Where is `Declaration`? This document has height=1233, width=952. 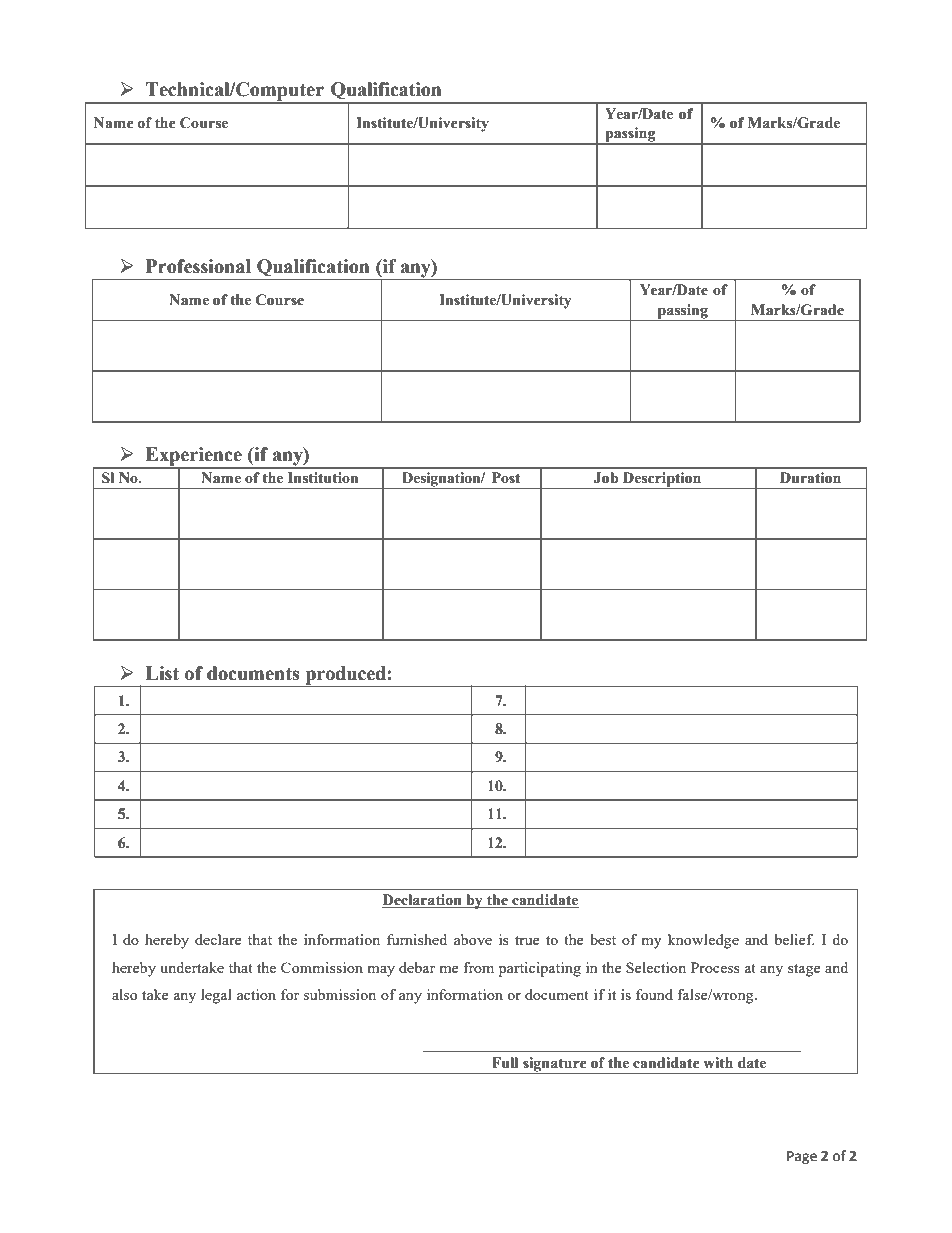
Declaration is located at coordinates (423, 901).
